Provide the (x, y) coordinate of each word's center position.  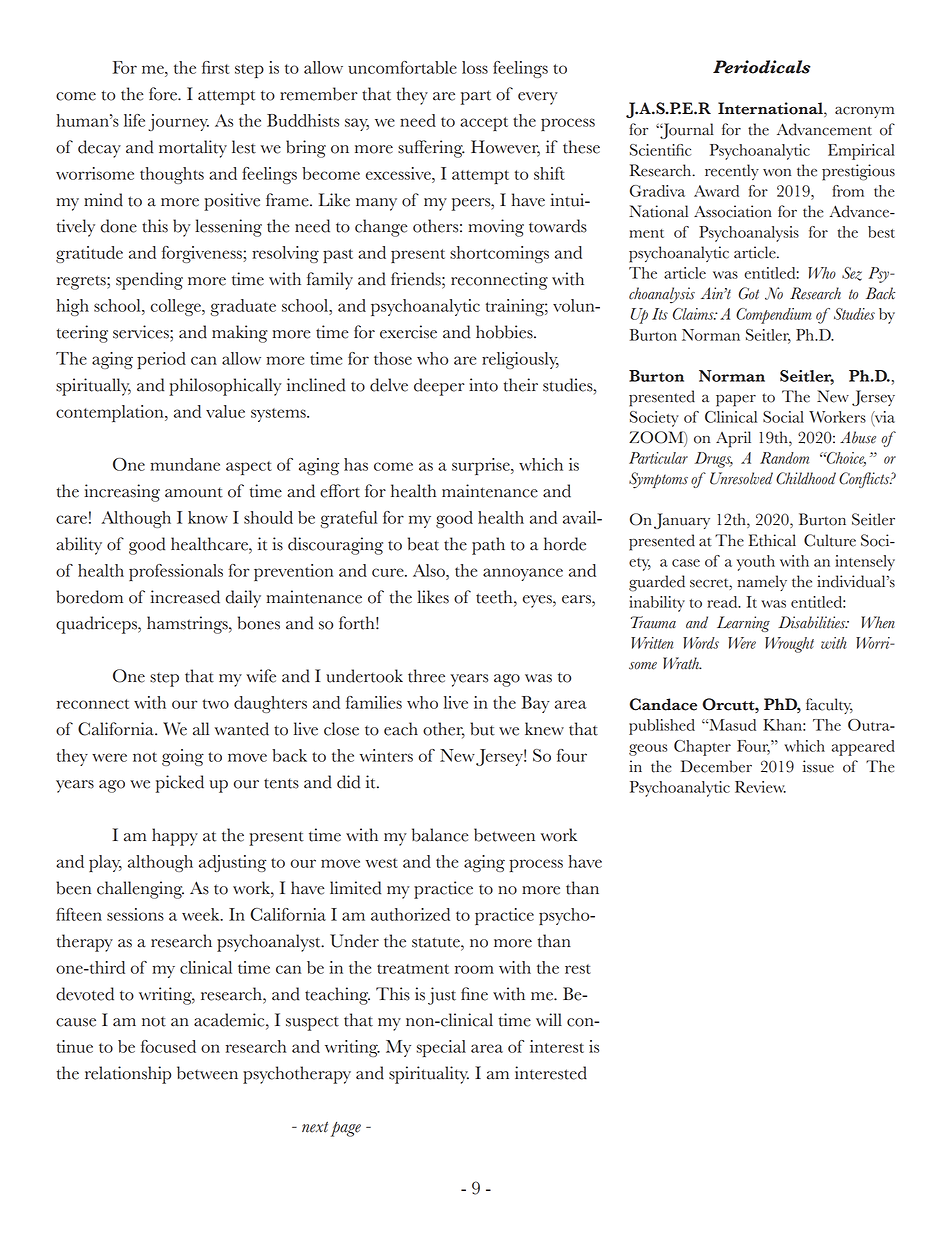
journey (178, 122)
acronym (864, 112)
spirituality (429, 1075)
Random (784, 458)
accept (484, 124)
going (183, 757)
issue (818, 766)
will (549, 1019)
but (482, 729)
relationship (128, 1075)
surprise (482, 466)
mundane (185, 464)
